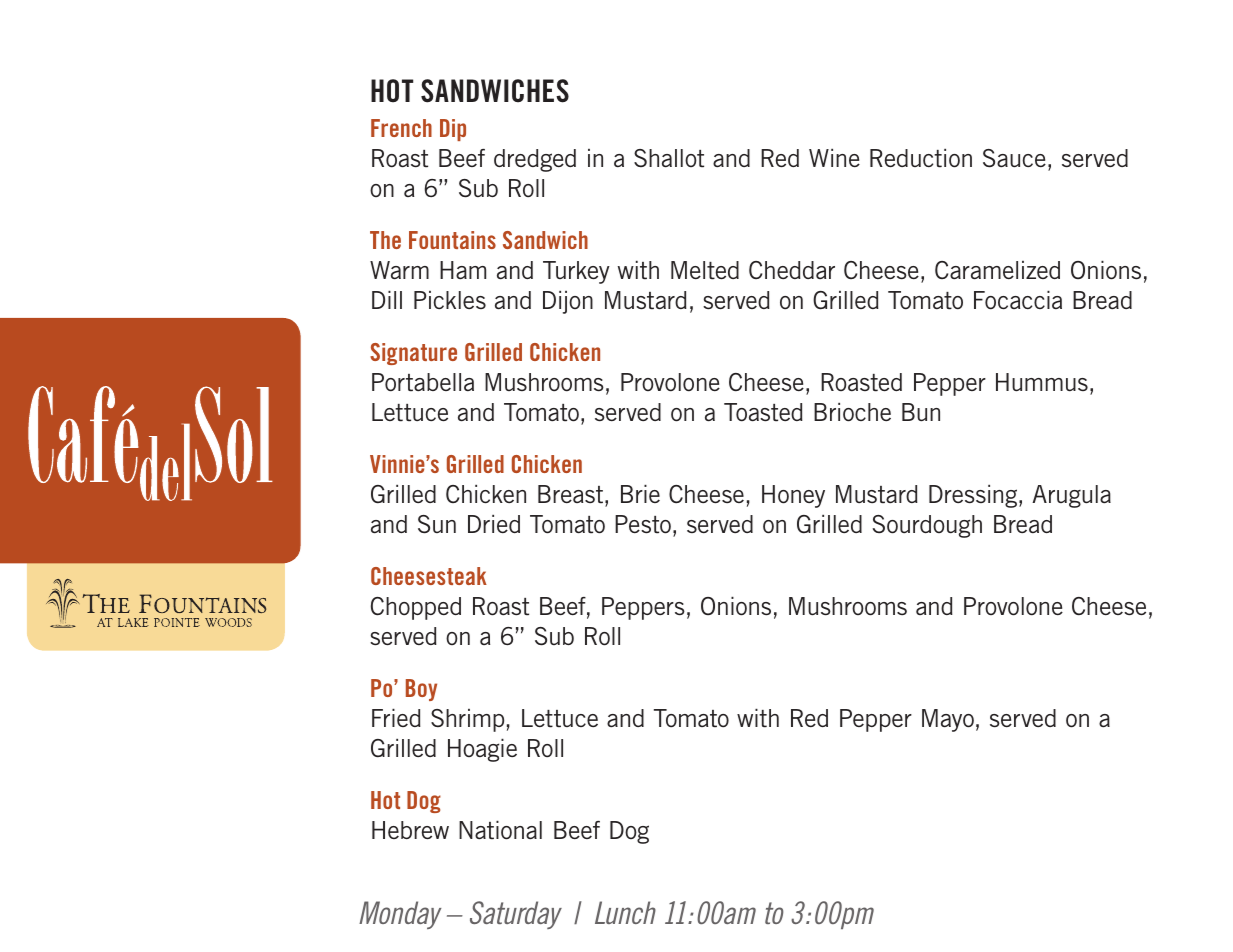 The width and height of the screenshot is (1233, 952). What do you see at coordinates (453, 130) in the screenshot?
I see `Dip` at bounding box center [453, 130].
